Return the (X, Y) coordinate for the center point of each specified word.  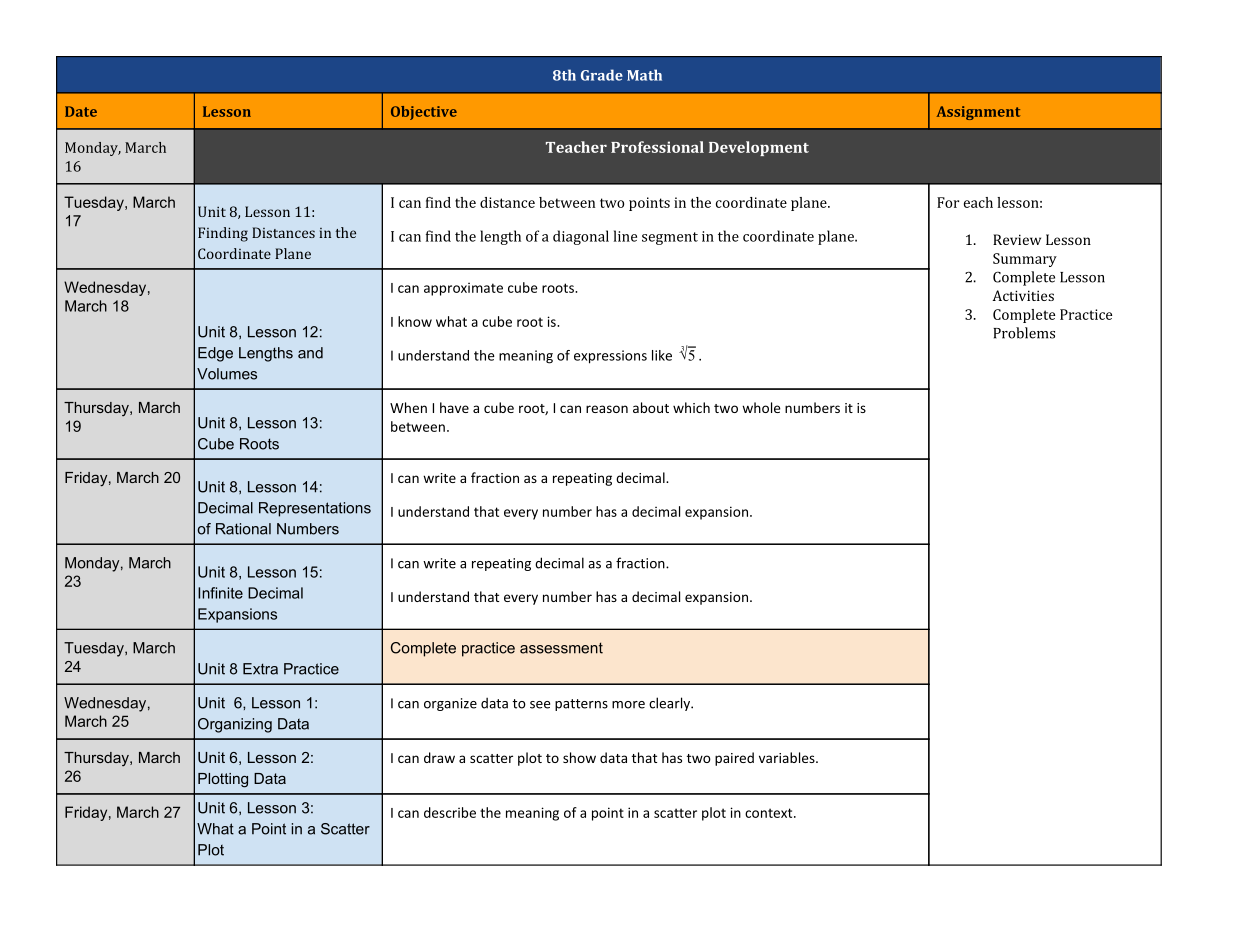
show (579, 757)
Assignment (978, 113)
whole (761, 407)
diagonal (581, 237)
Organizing (235, 725)
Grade (602, 75)
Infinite (220, 593)
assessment (561, 648)
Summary (1025, 260)
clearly (670, 704)
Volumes (227, 374)
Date (81, 111)
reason (607, 409)
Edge (215, 354)
